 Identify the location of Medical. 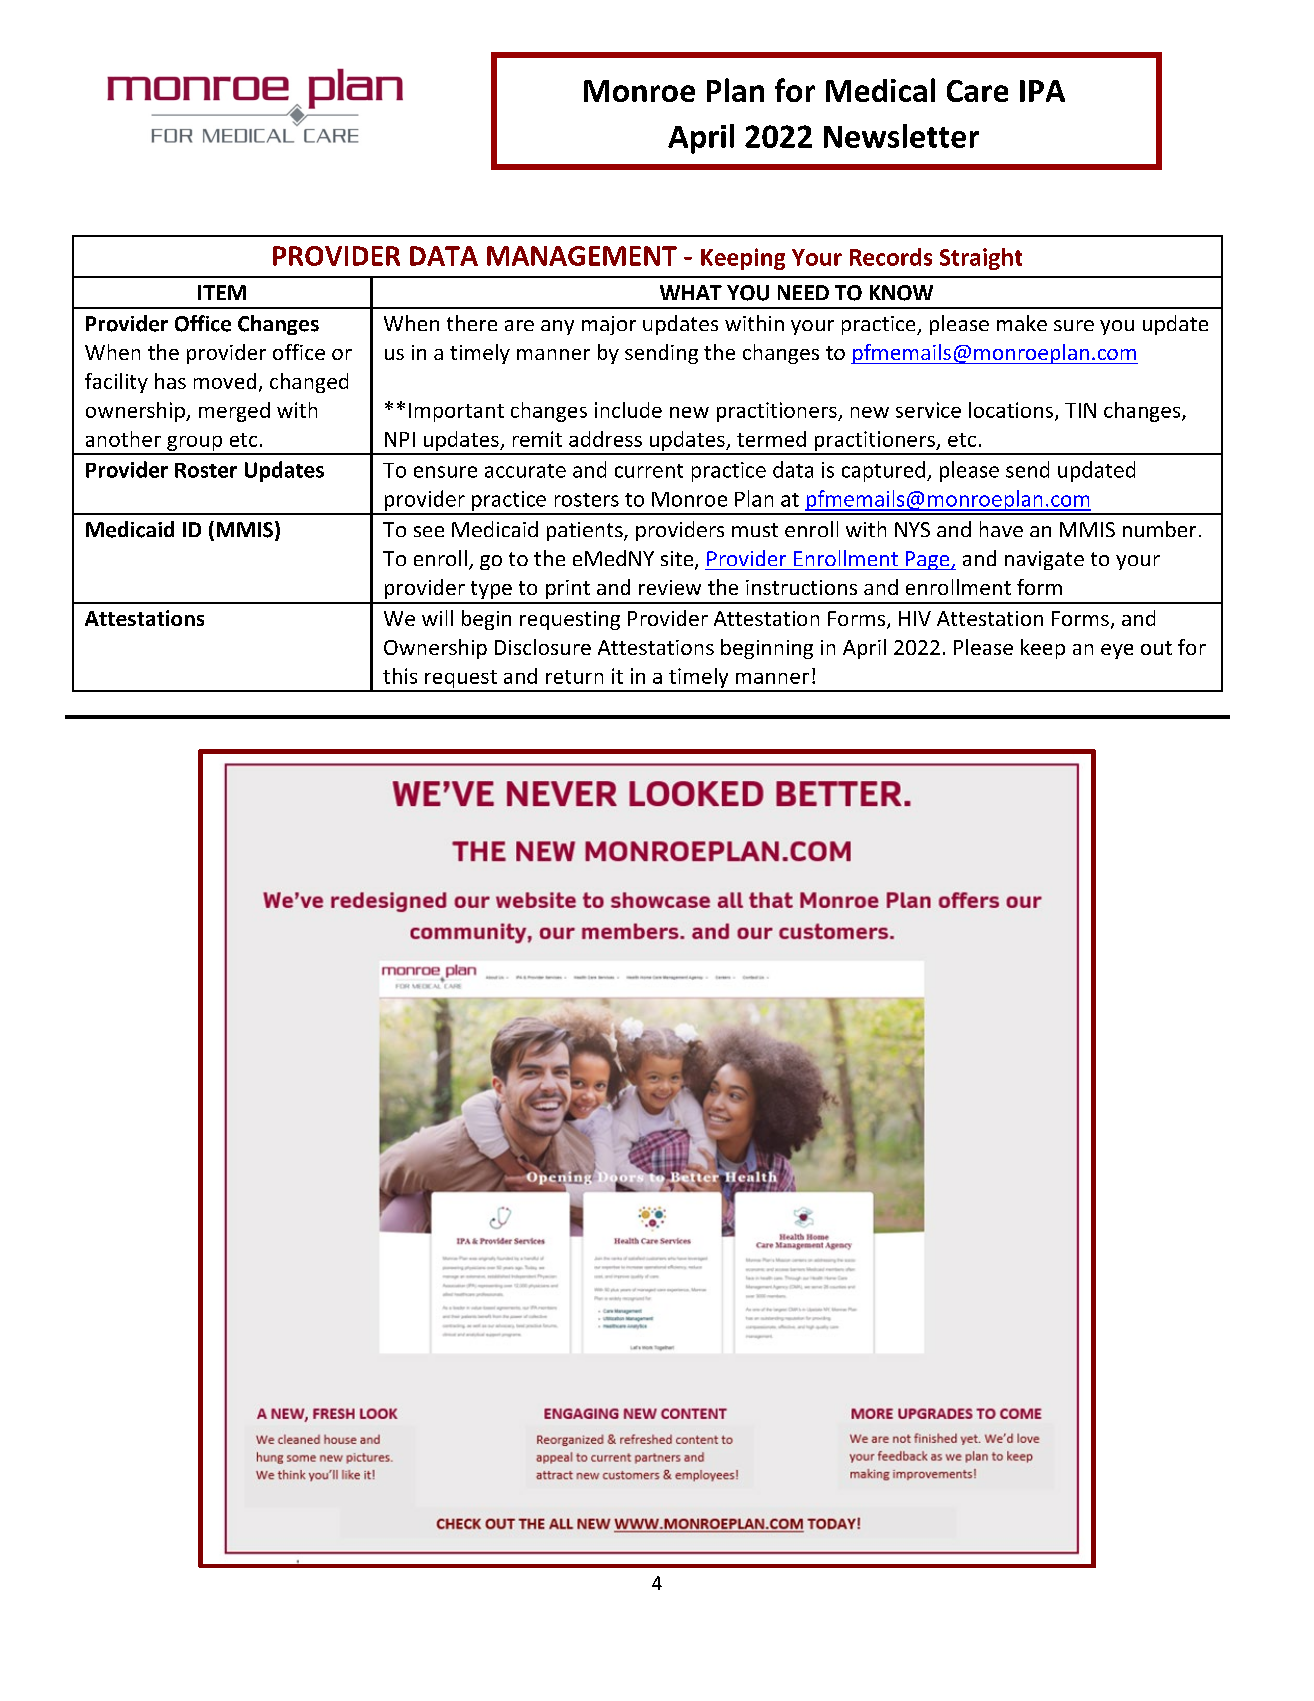
(880, 90).
